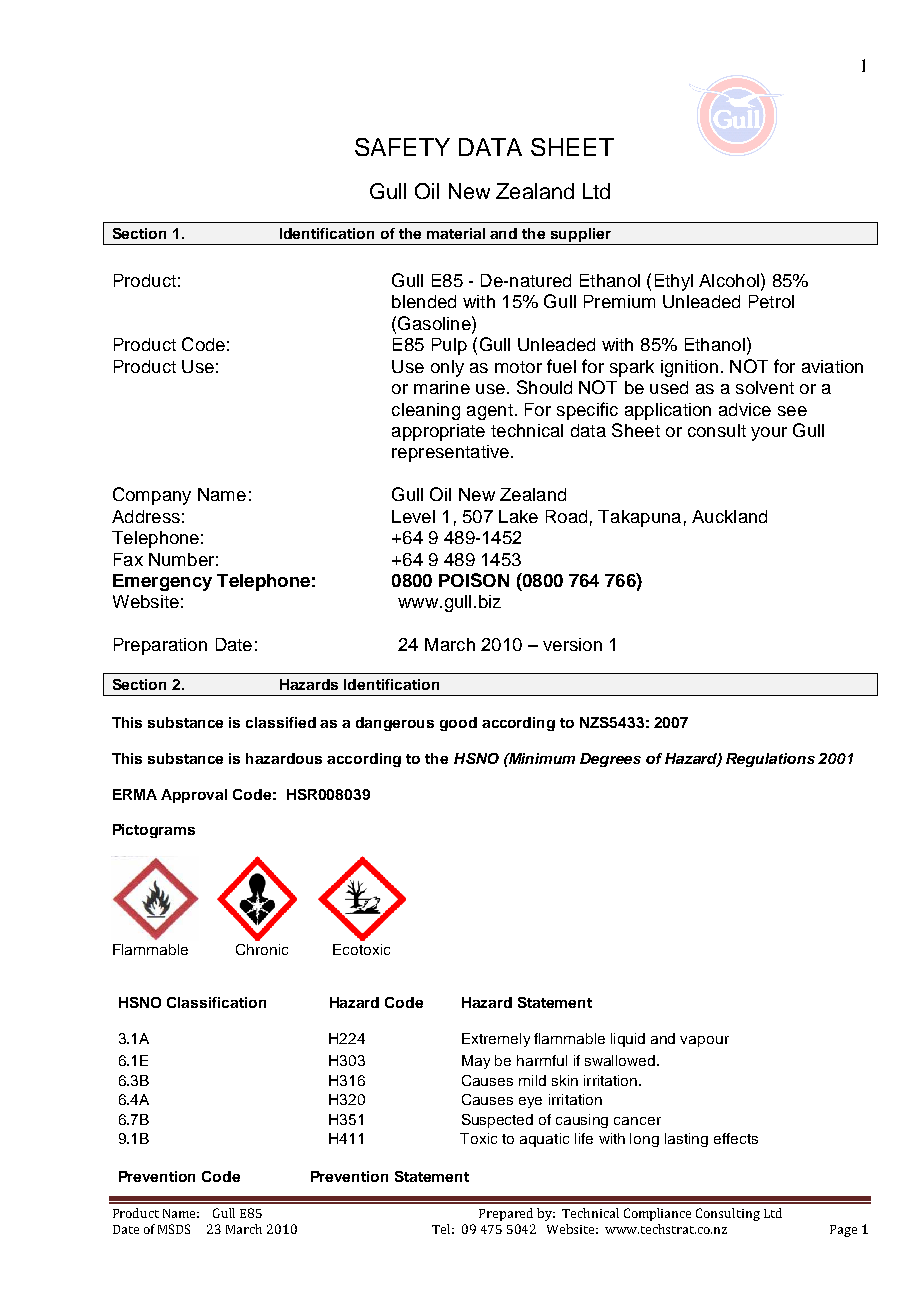 This screenshot has height=1308, width=924. Describe the element at coordinates (402, 147) in the screenshot. I see `SAFETY` at that location.
